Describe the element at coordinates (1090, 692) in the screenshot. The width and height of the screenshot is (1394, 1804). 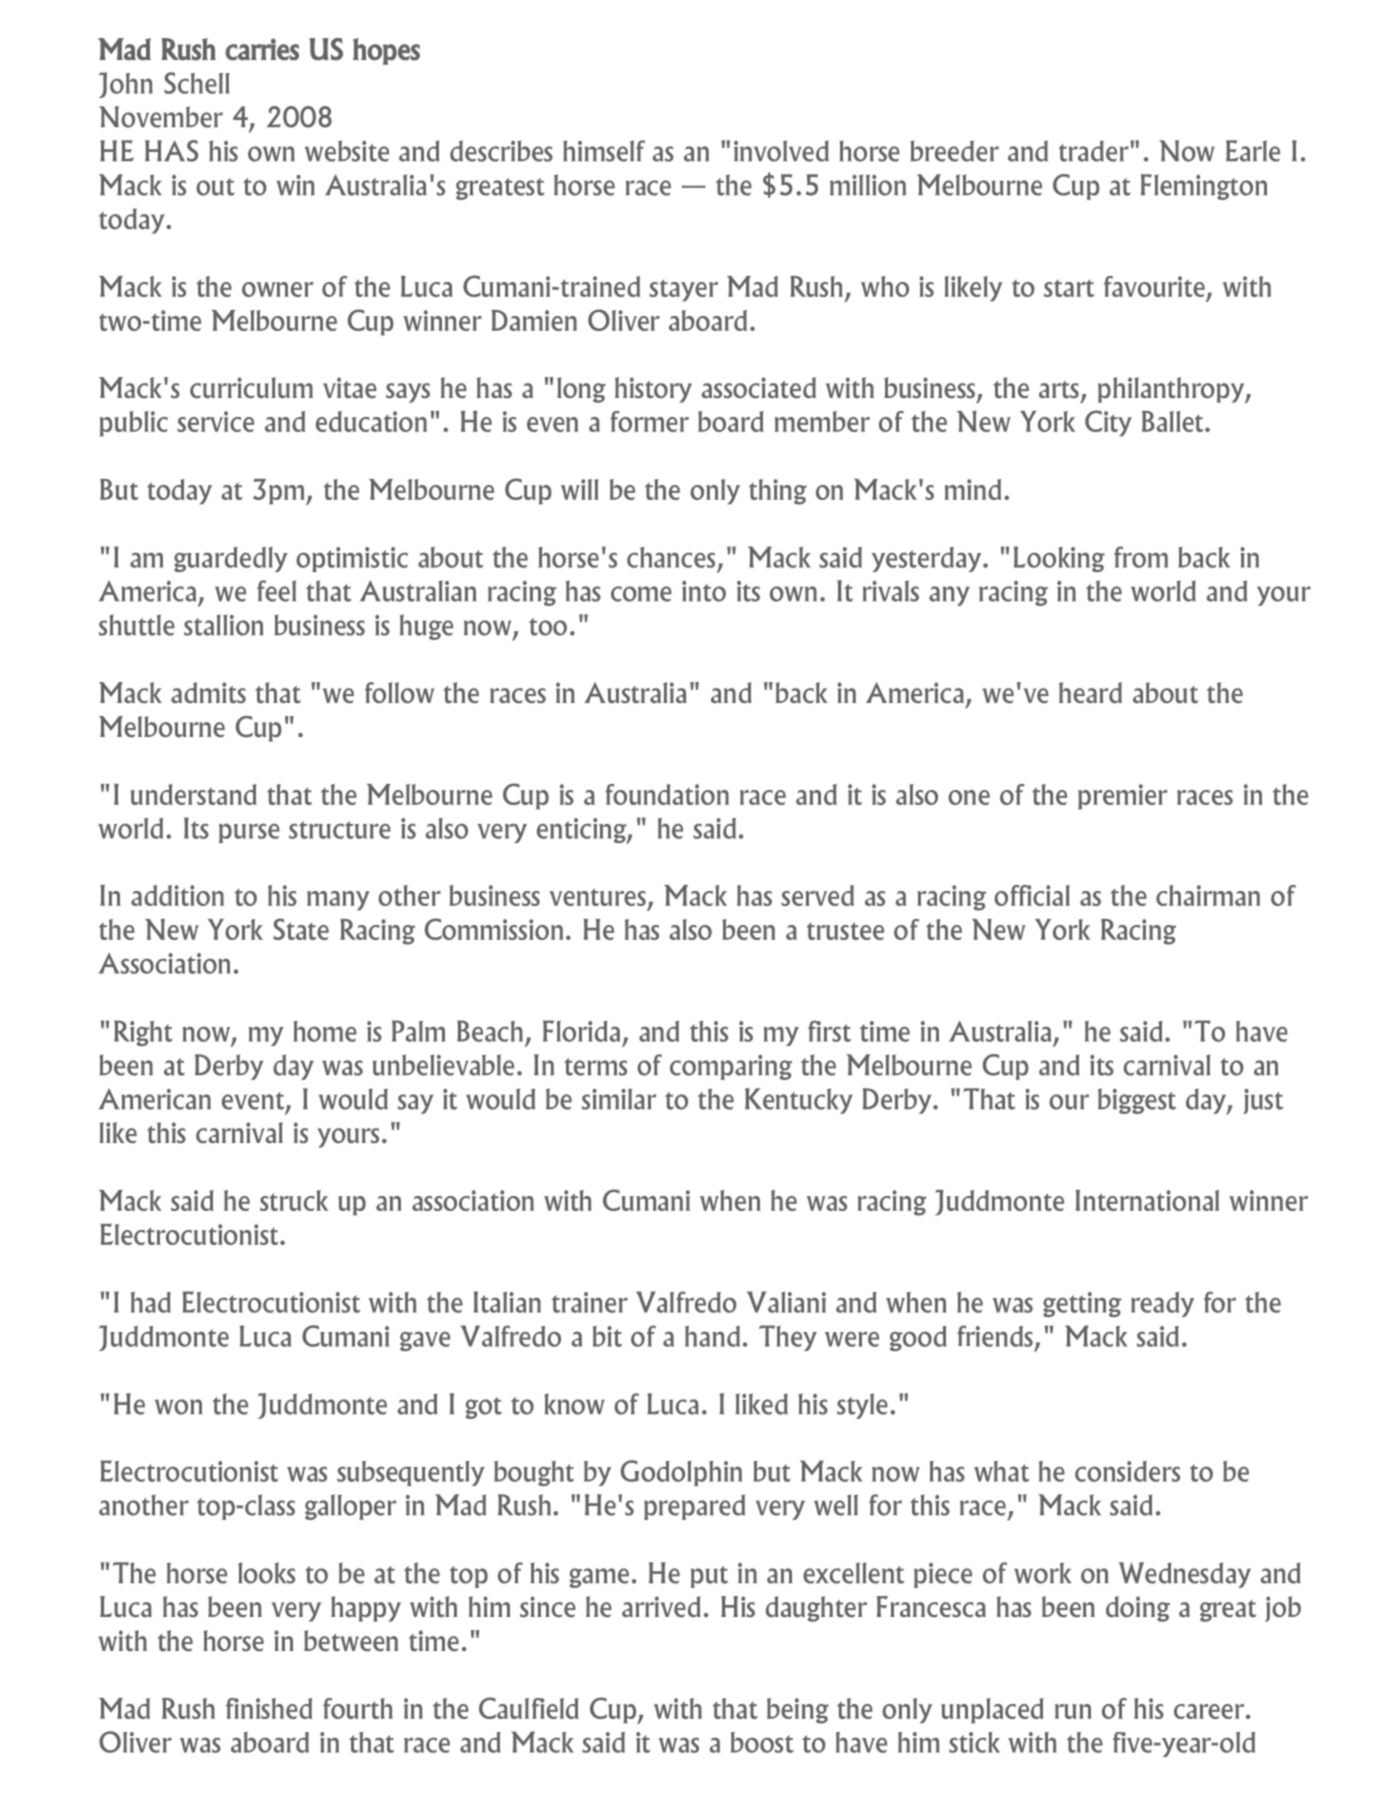
I see `heard` at that location.
